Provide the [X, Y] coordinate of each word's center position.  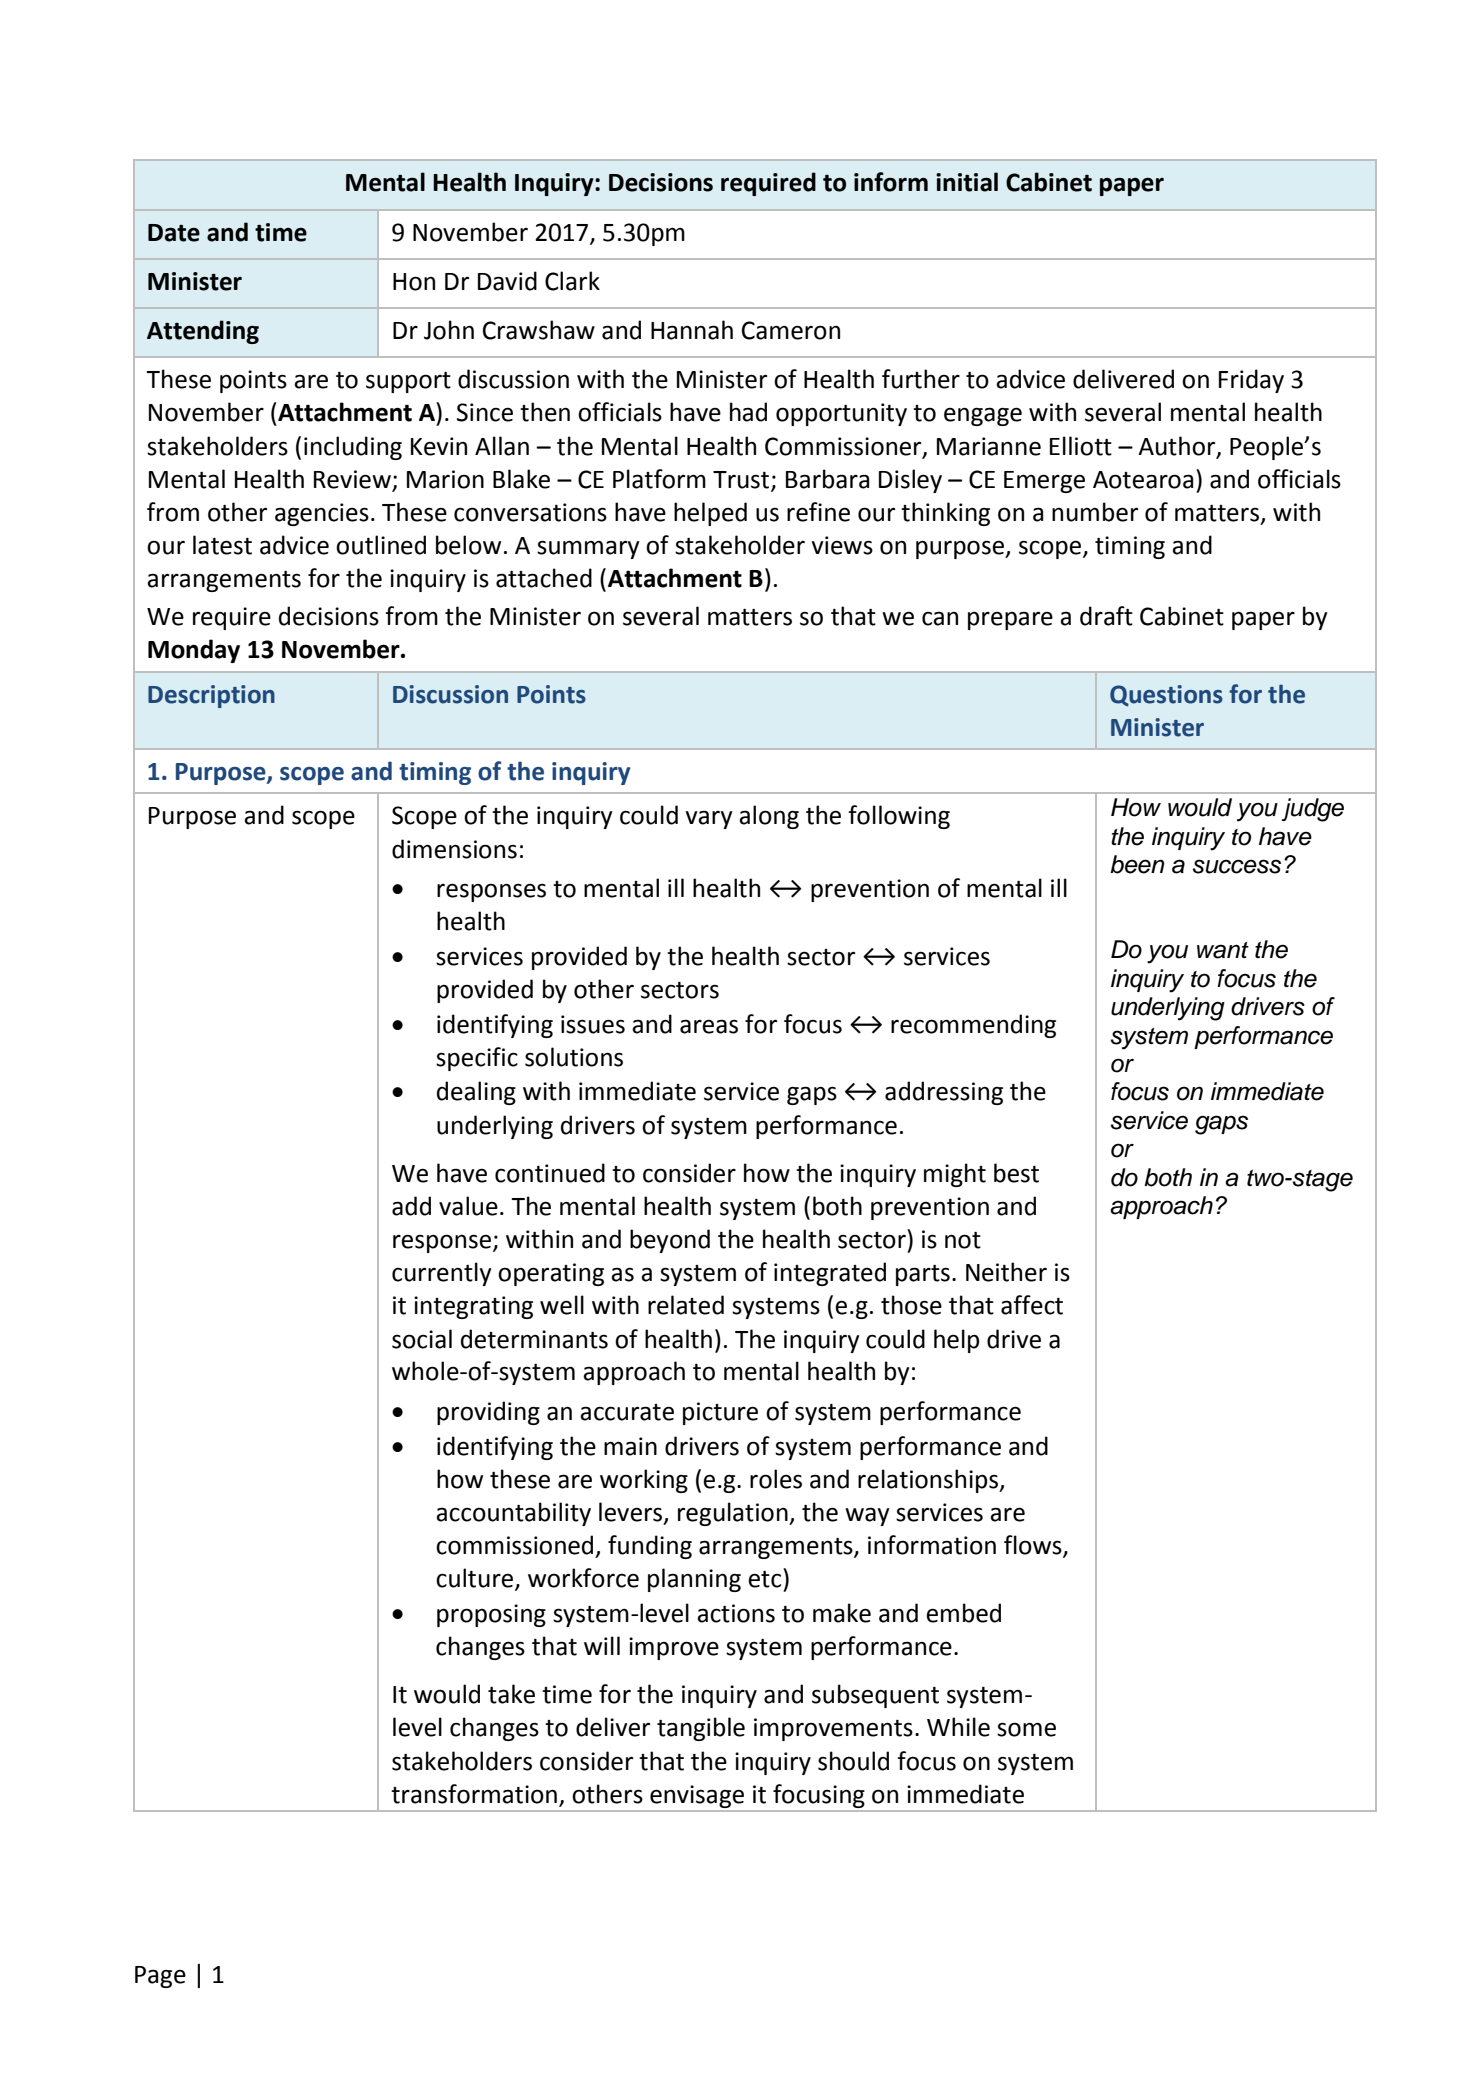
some [1026, 1729]
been [1137, 864]
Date [174, 233]
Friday [1251, 381]
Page [160, 1977]
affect [1032, 1305]
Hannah [692, 330]
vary [709, 819]
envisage [697, 1796]
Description [211, 696]
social [422, 1339]
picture [720, 1413]
